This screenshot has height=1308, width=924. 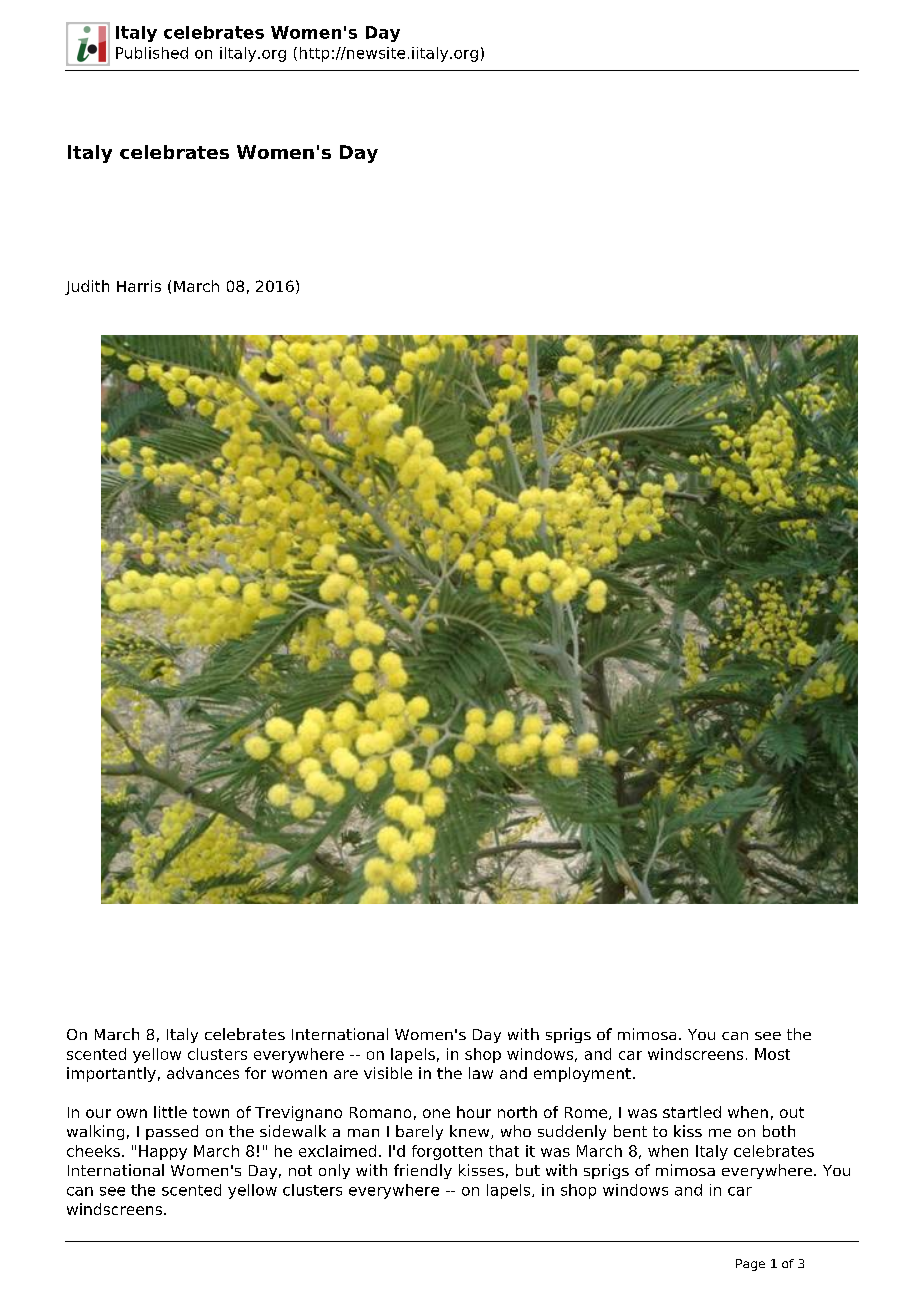 I want to click on Judith, so click(x=87, y=287).
